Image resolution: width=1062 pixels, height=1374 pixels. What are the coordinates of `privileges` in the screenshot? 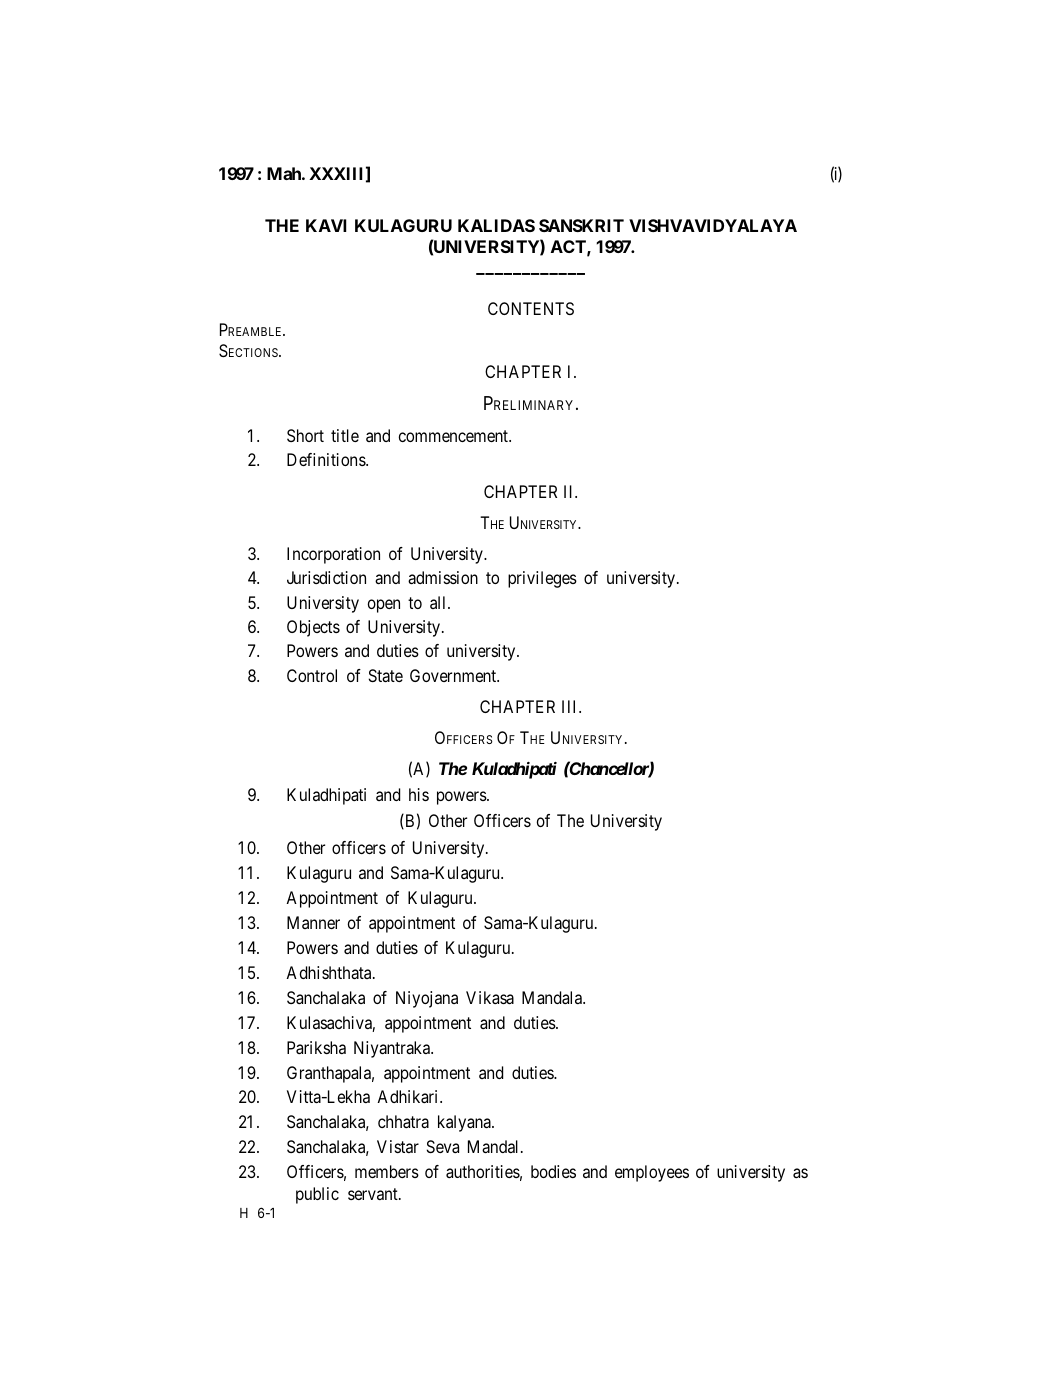 It's located at (542, 579).
